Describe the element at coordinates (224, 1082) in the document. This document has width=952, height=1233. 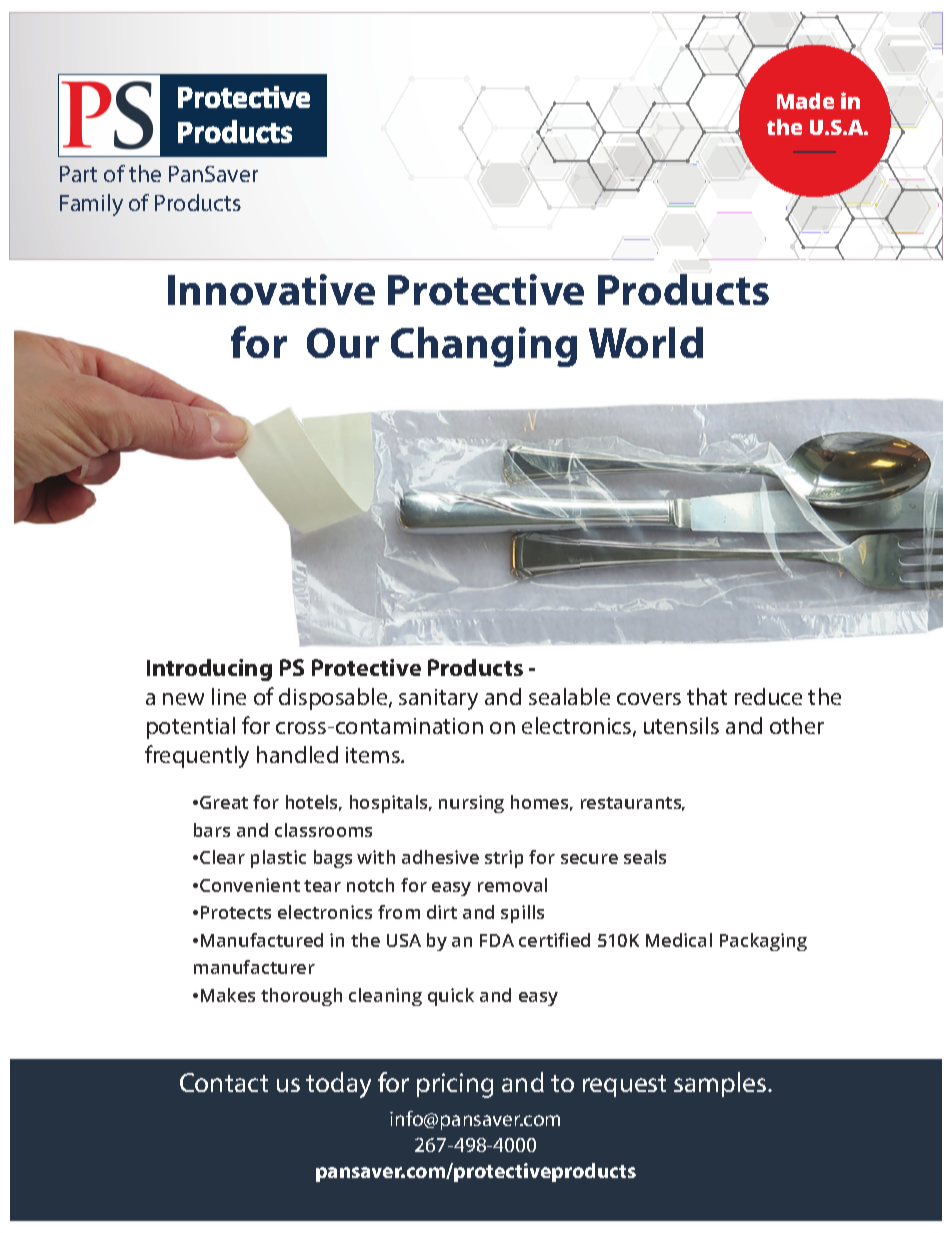
I see `Contact` at that location.
